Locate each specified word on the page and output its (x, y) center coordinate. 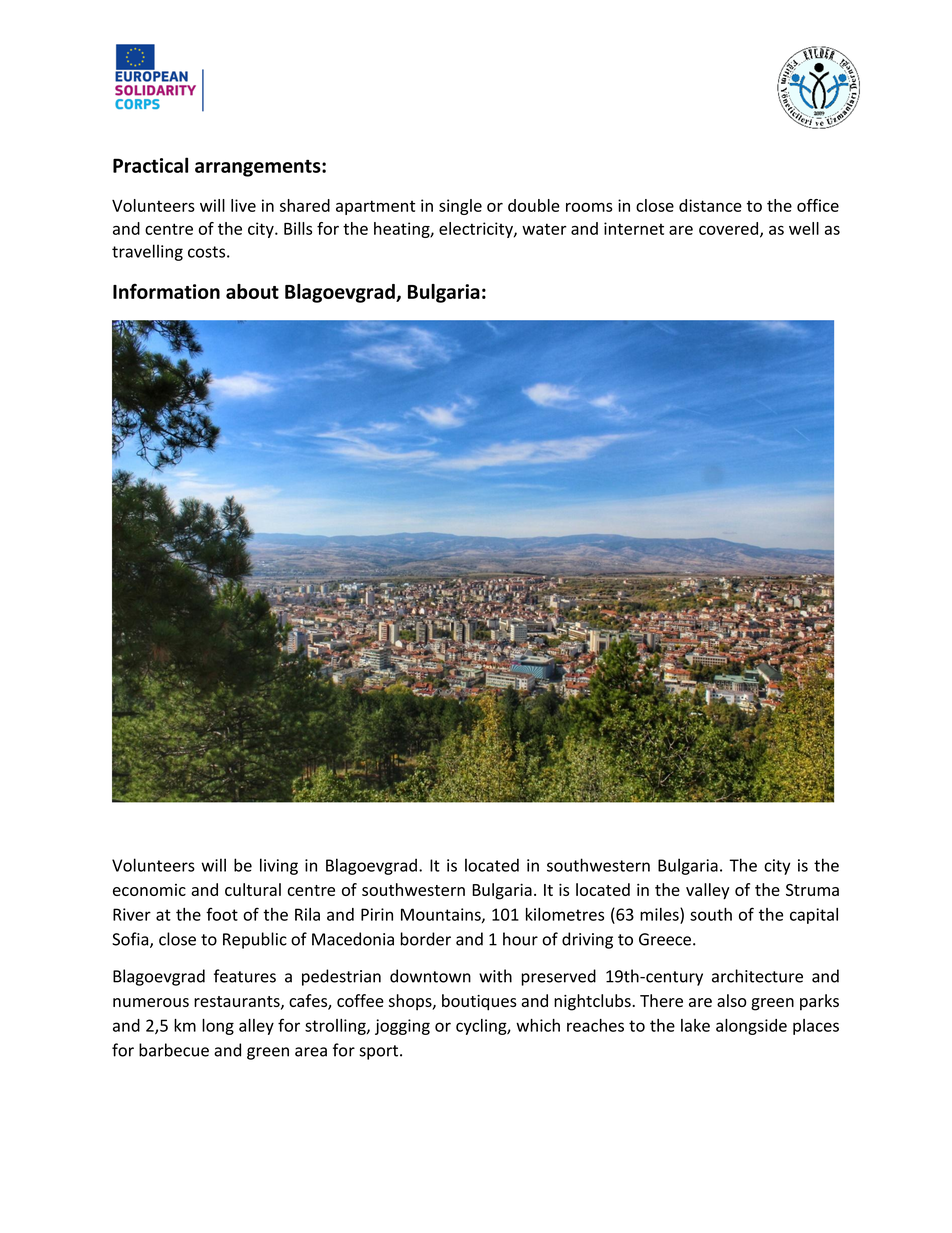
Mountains (442, 915)
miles (660, 914)
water (544, 229)
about (252, 291)
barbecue (174, 1050)
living (279, 866)
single (460, 207)
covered (730, 229)
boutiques (479, 1002)
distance (710, 205)
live (243, 205)
